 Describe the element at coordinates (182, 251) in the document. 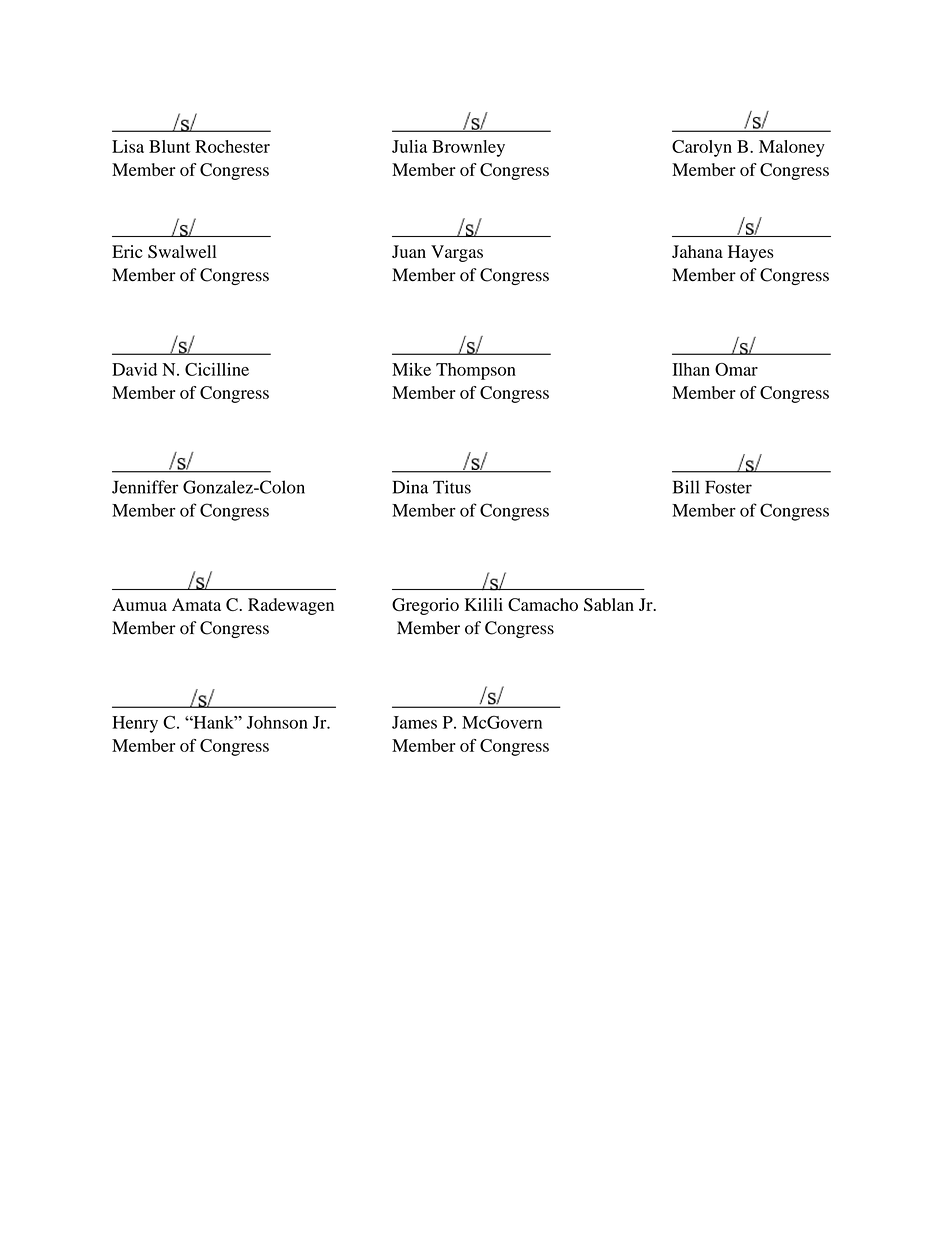

I see `Swalwell` at that location.
